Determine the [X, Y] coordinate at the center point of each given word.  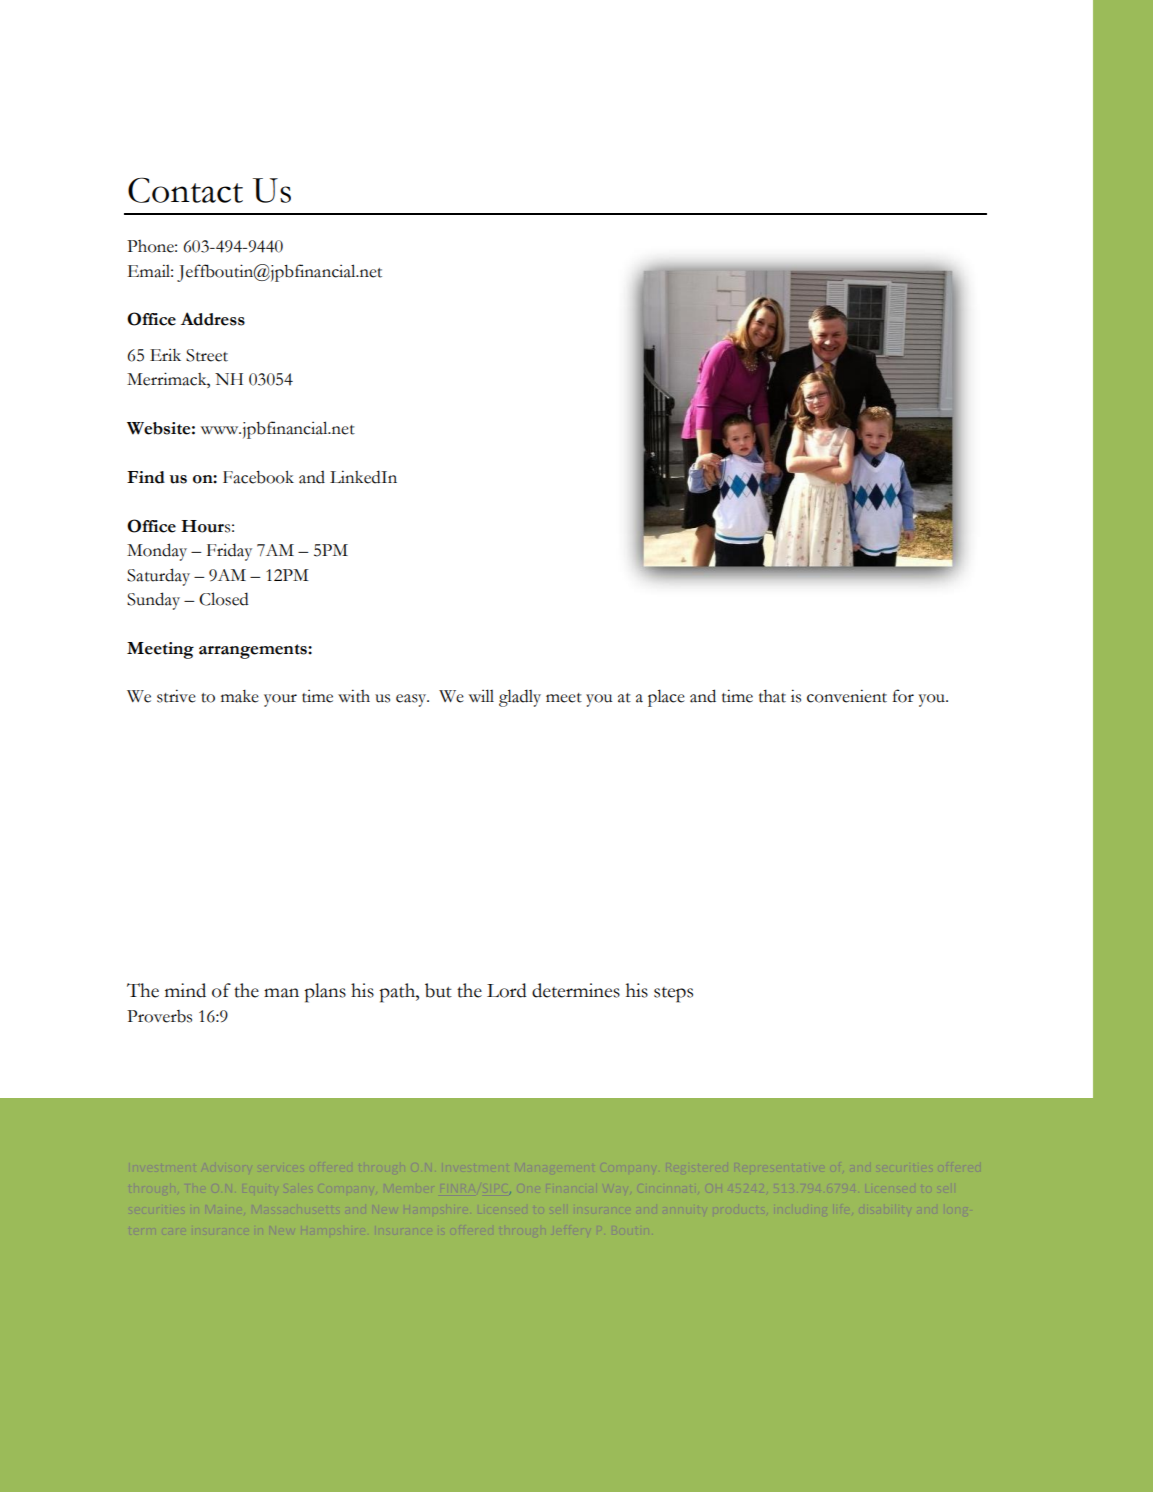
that [772, 696]
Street [207, 355]
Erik [165, 355]
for [903, 696]
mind [185, 990]
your [280, 700]
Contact [185, 190]
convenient [847, 696]
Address [213, 319]
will [481, 695]
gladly [520, 698]
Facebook [258, 477]
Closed [224, 599]
